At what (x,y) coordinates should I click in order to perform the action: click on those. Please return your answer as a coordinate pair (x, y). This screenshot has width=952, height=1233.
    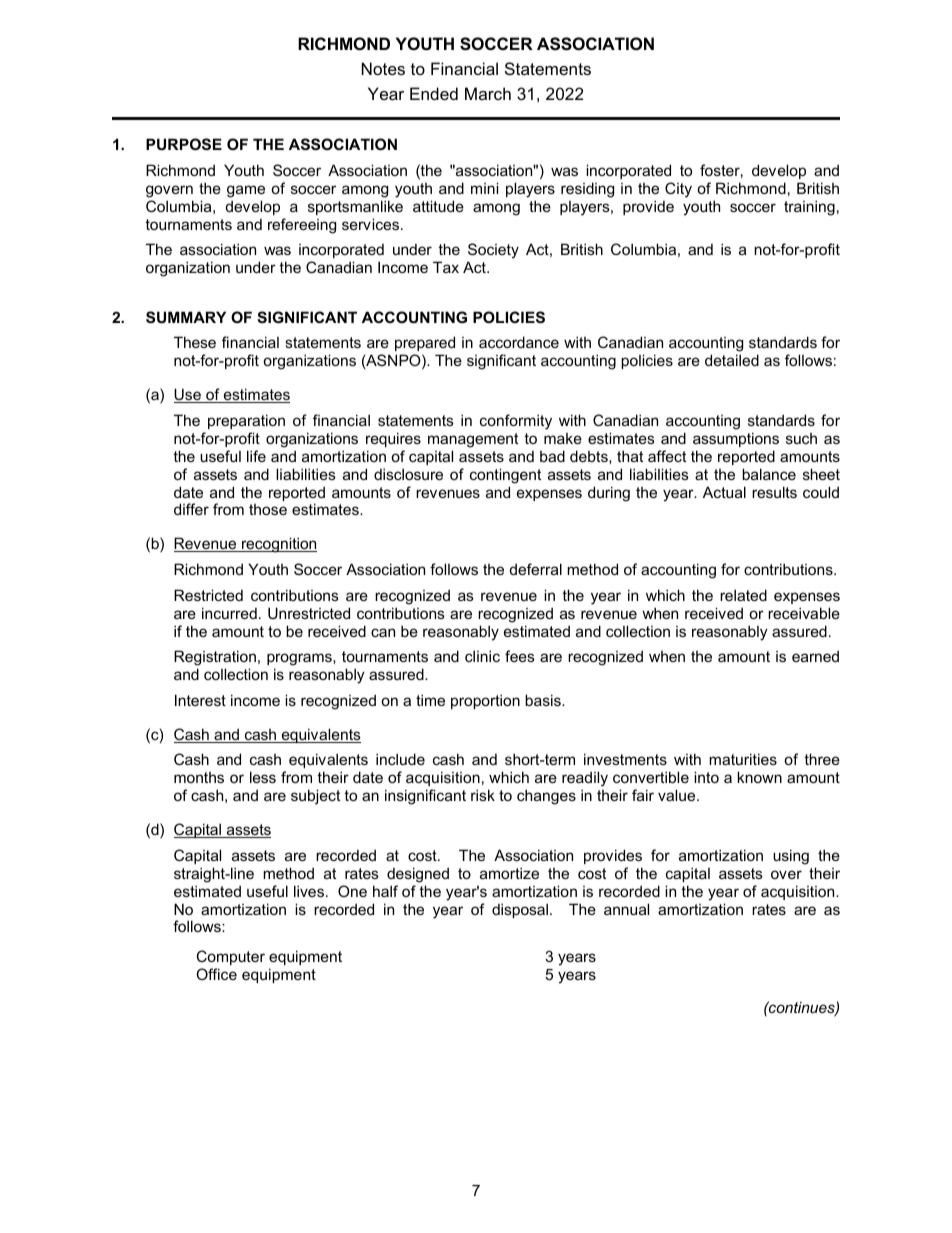
    Looking at the image, I should click on (268, 509).
